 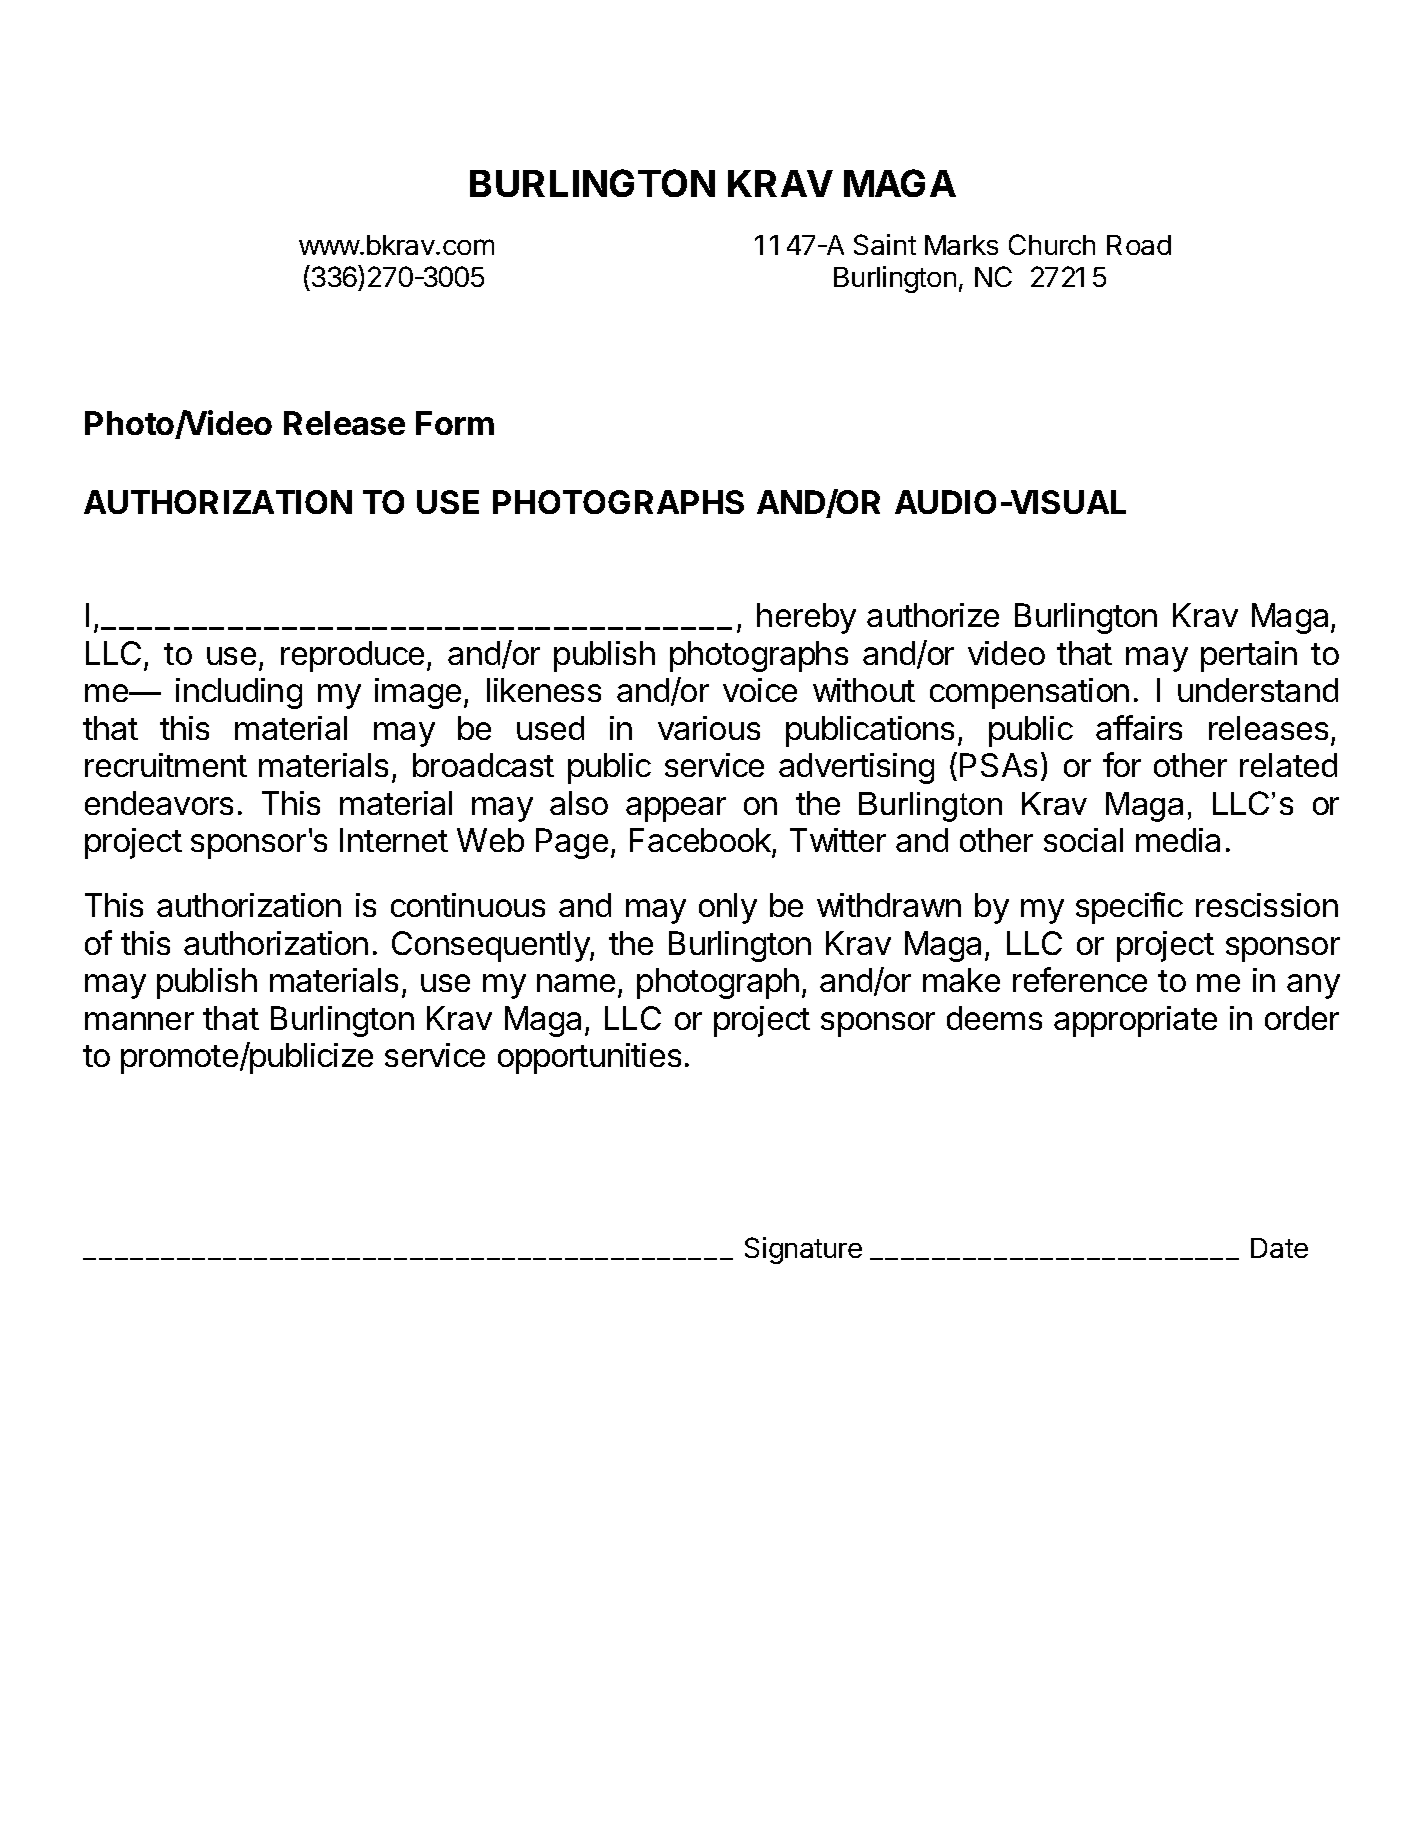 What do you see at coordinates (1249, 656) in the screenshot?
I see `pertain` at bounding box center [1249, 656].
